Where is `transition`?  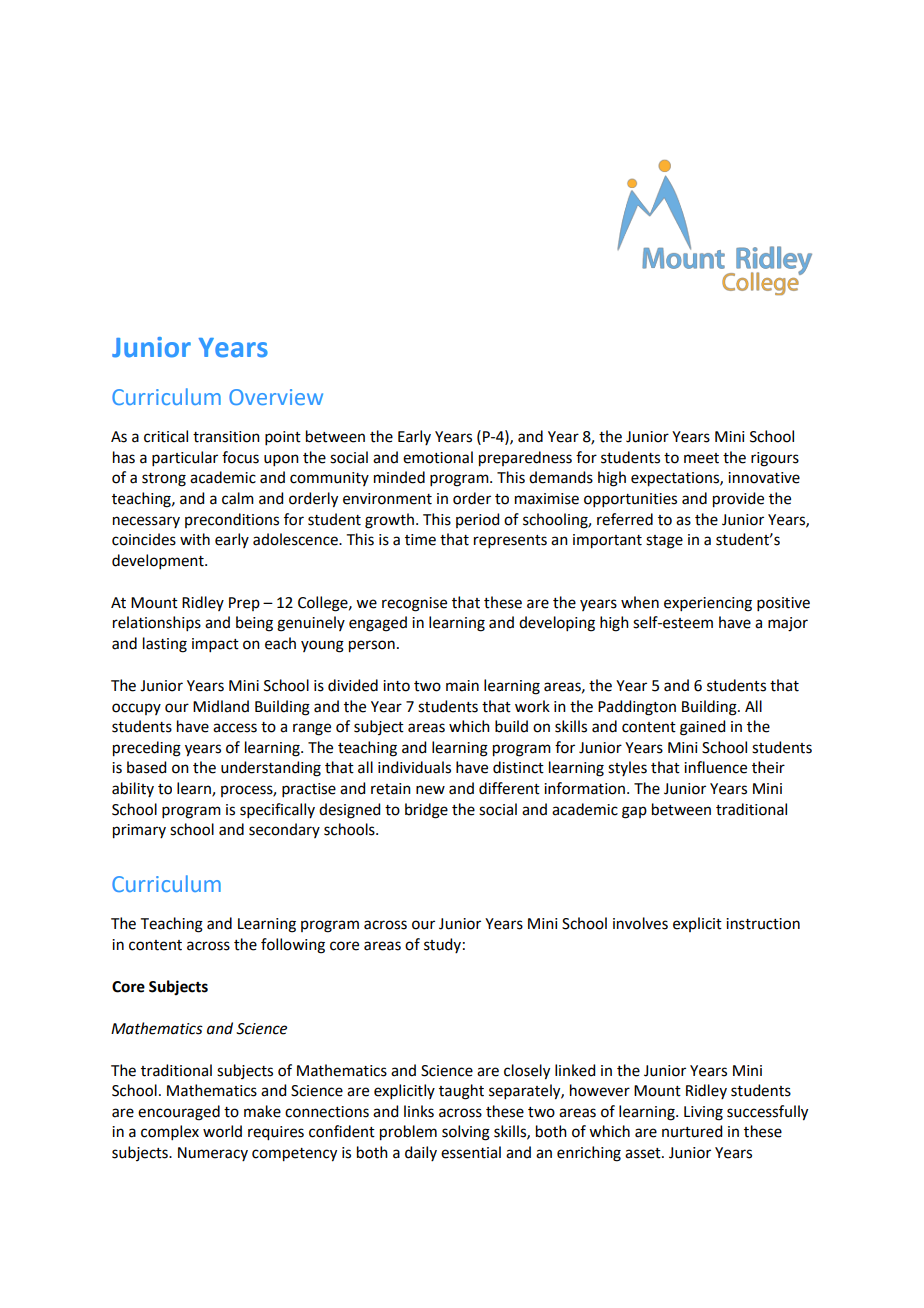 transition is located at coordinates (226, 437).
